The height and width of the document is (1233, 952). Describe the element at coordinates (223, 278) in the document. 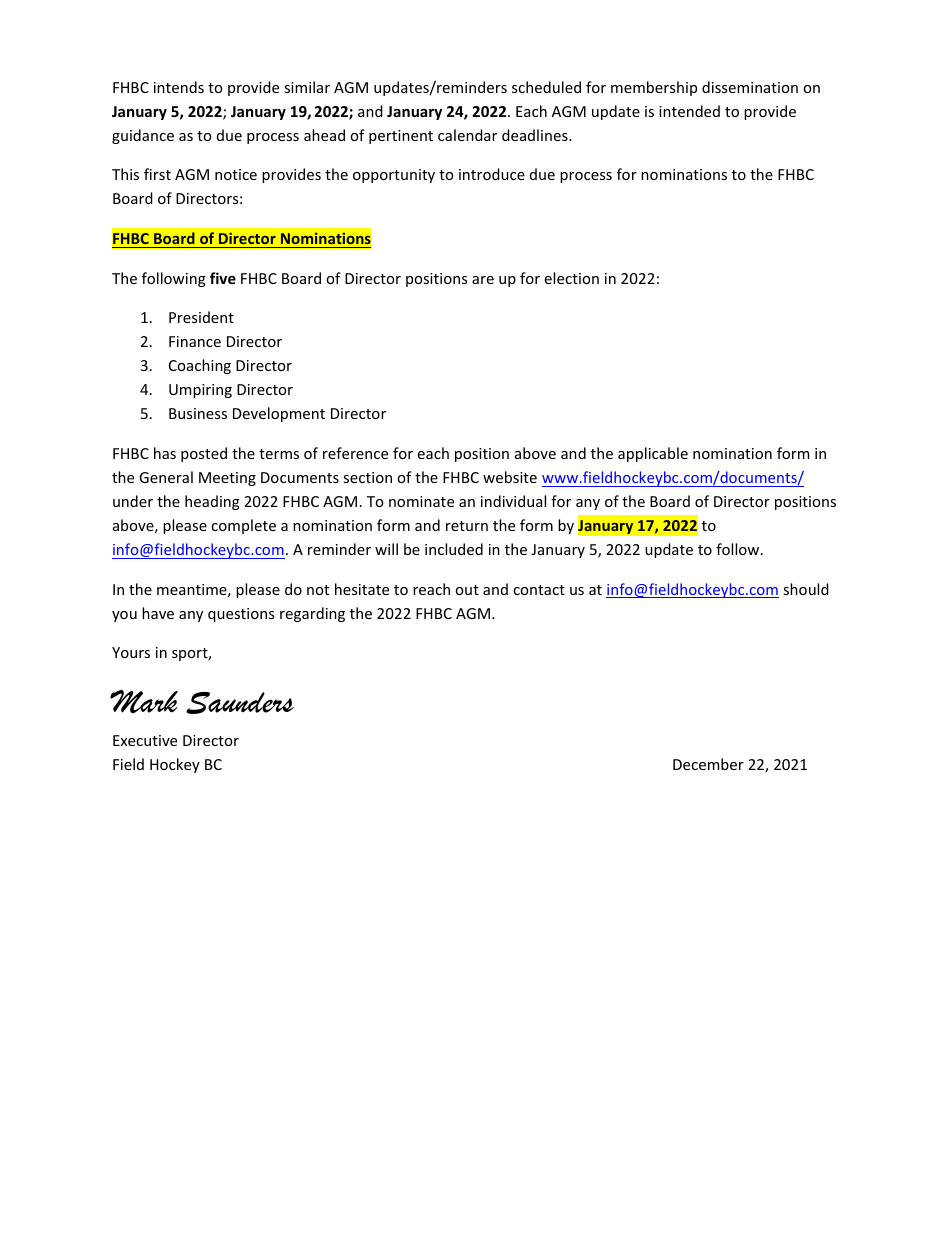

I see `five` at that location.
